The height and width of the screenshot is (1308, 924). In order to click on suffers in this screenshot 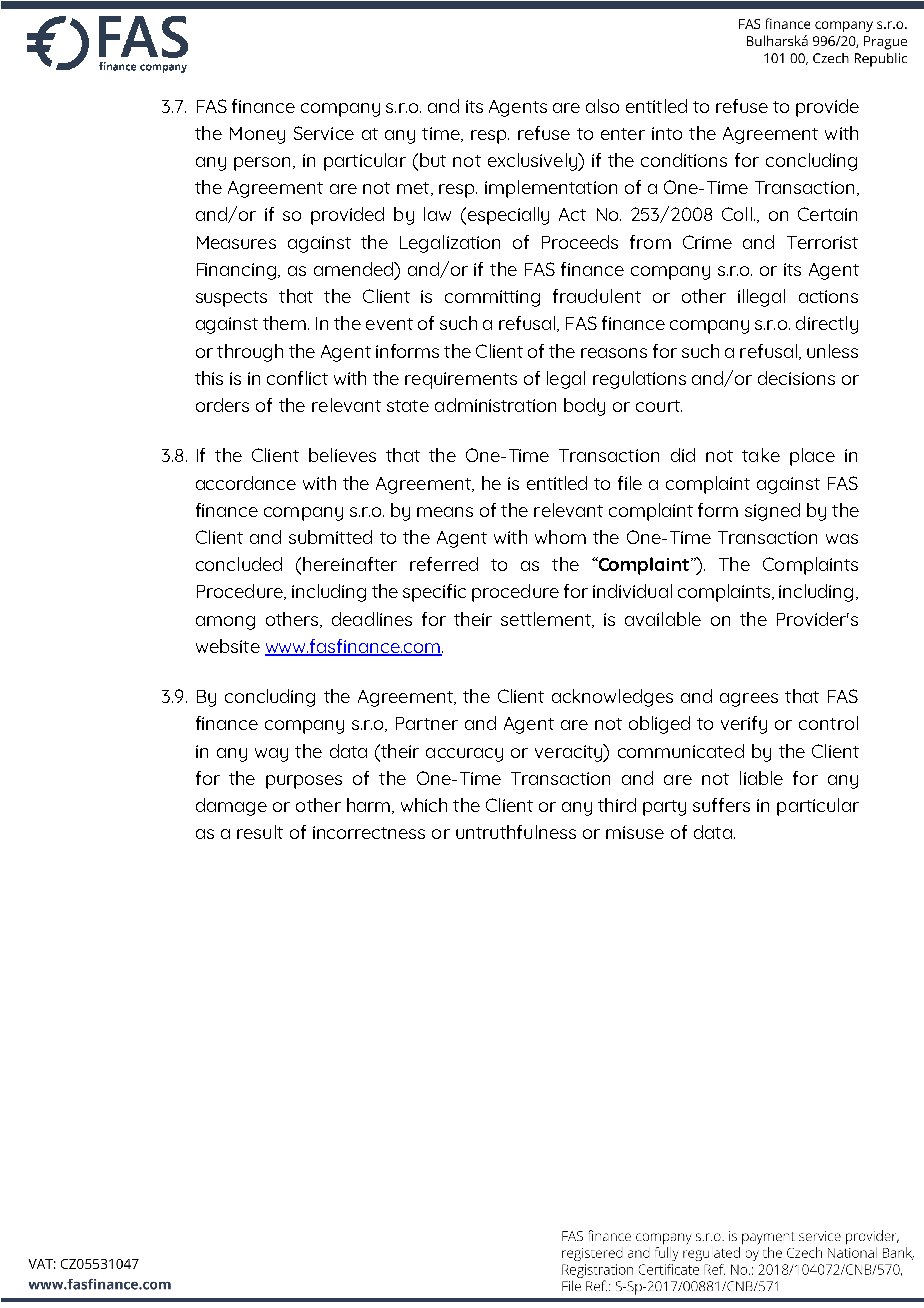, I will do `click(721, 805)`.
